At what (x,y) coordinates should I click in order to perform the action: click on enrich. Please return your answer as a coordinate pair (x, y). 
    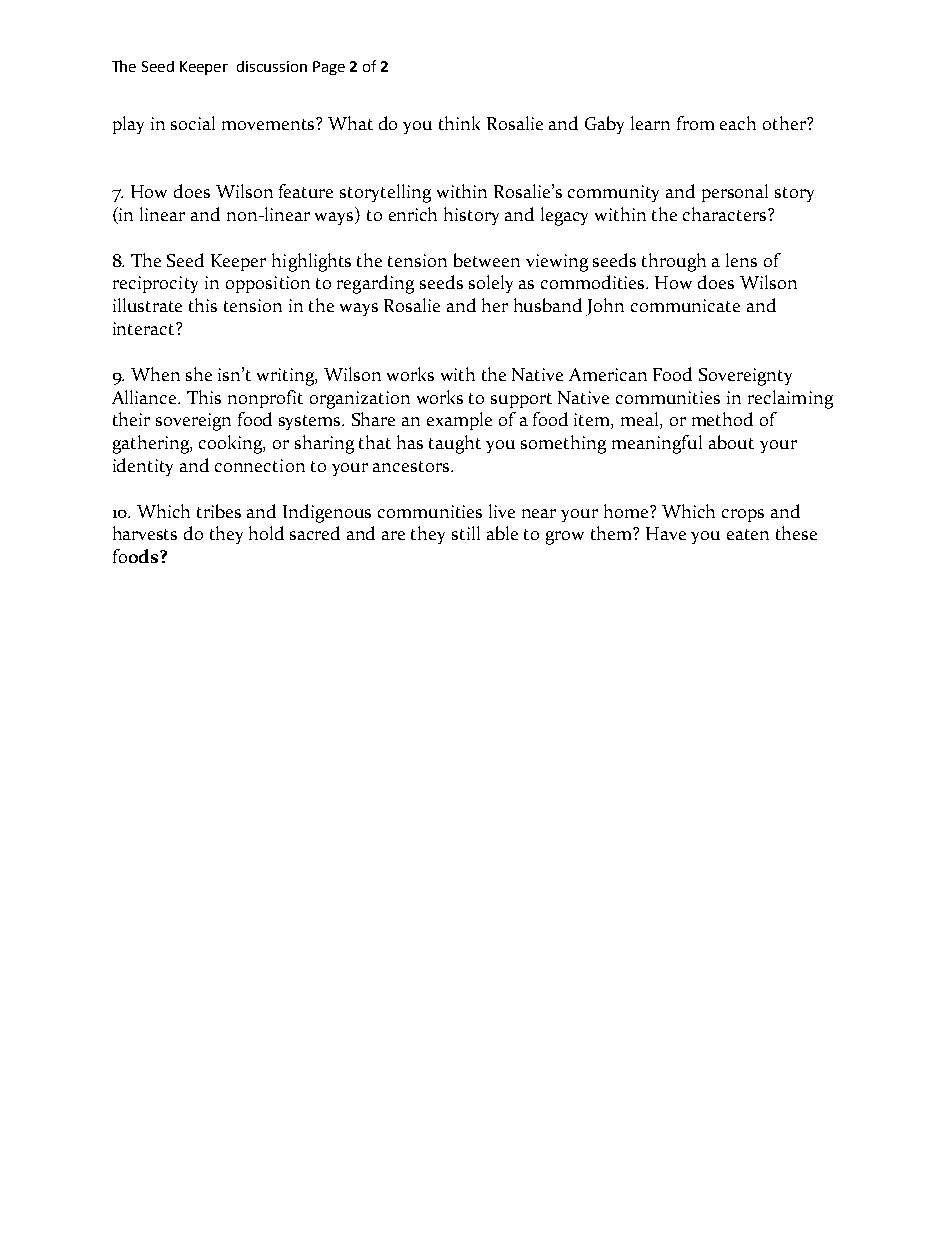
    Looking at the image, I should click on (413, 214).
